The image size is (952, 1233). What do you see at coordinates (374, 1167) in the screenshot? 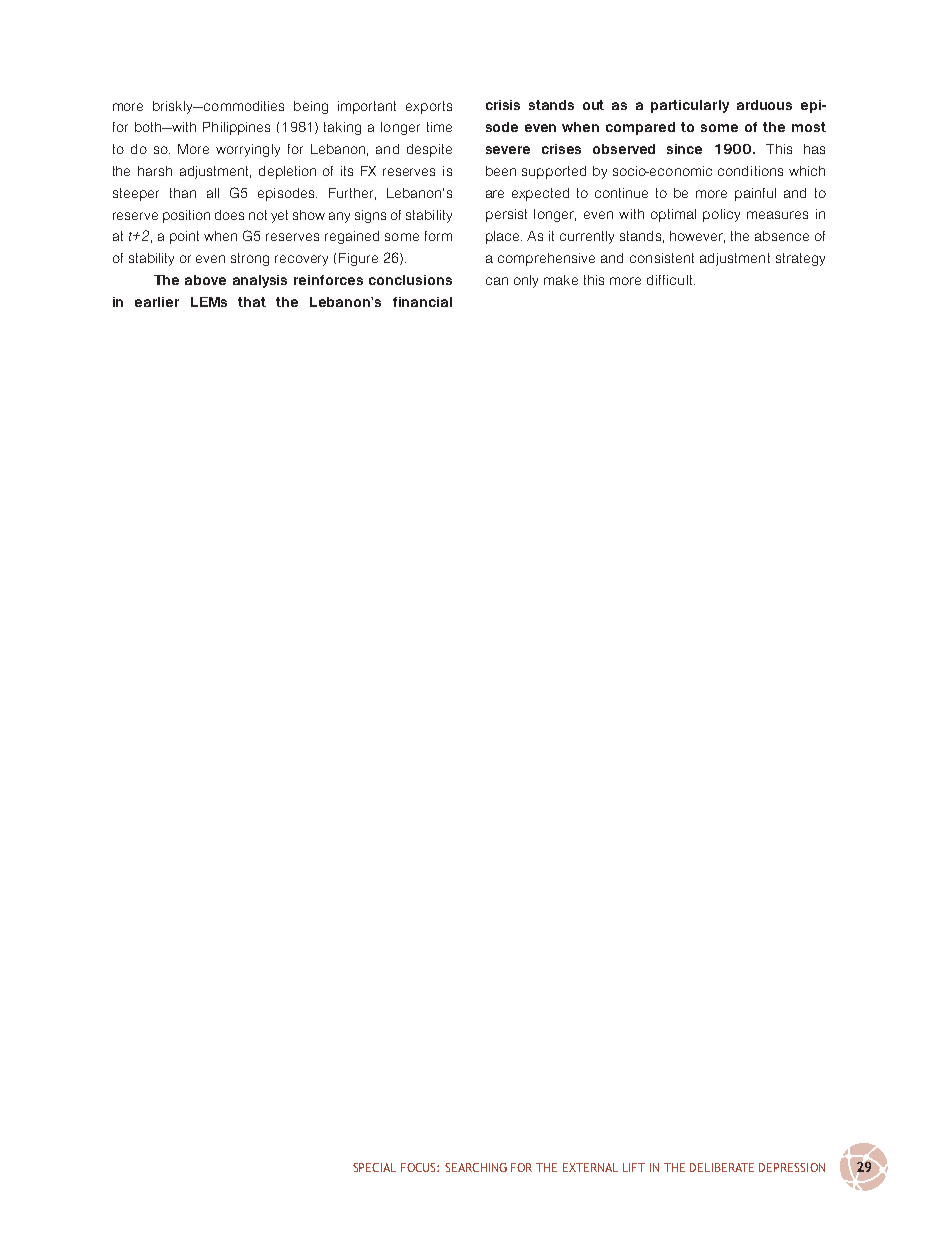
I see `SPECIAL` at bounding box center [374, 1167].
